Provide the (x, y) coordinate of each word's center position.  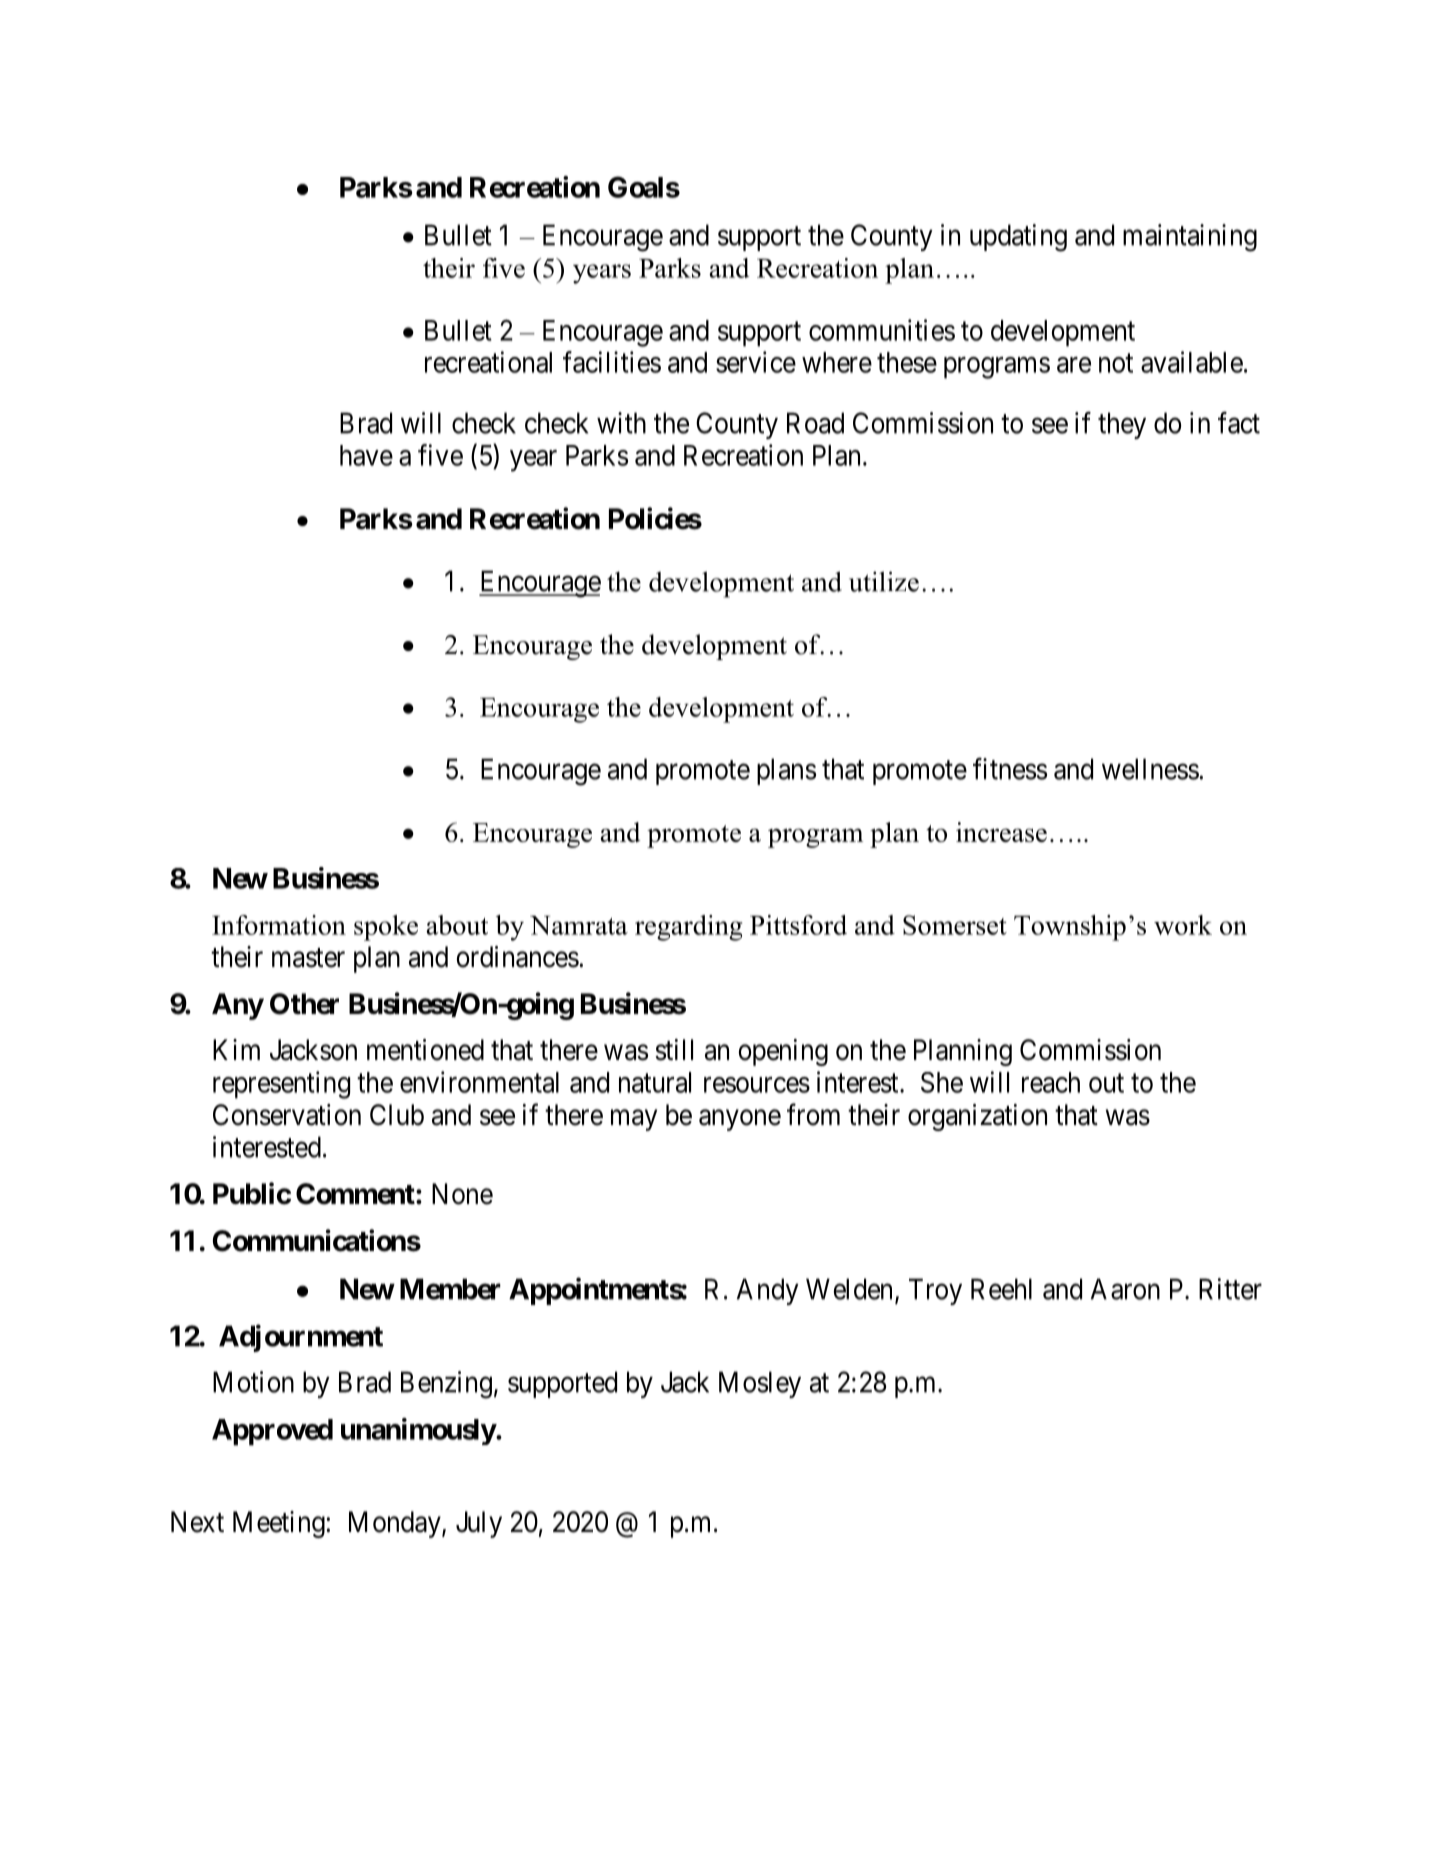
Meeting (280, 1524)
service (756, 362)
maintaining (1190, 238)
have (366, 455)
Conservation (287, 1115)
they (1122, 425)
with (621, 423)
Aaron (1125, 1289)
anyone (740, 1120)
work (1183, 925)
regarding (688, 928)
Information (279, 925)
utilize (884, 581)
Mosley (760, 1384)
